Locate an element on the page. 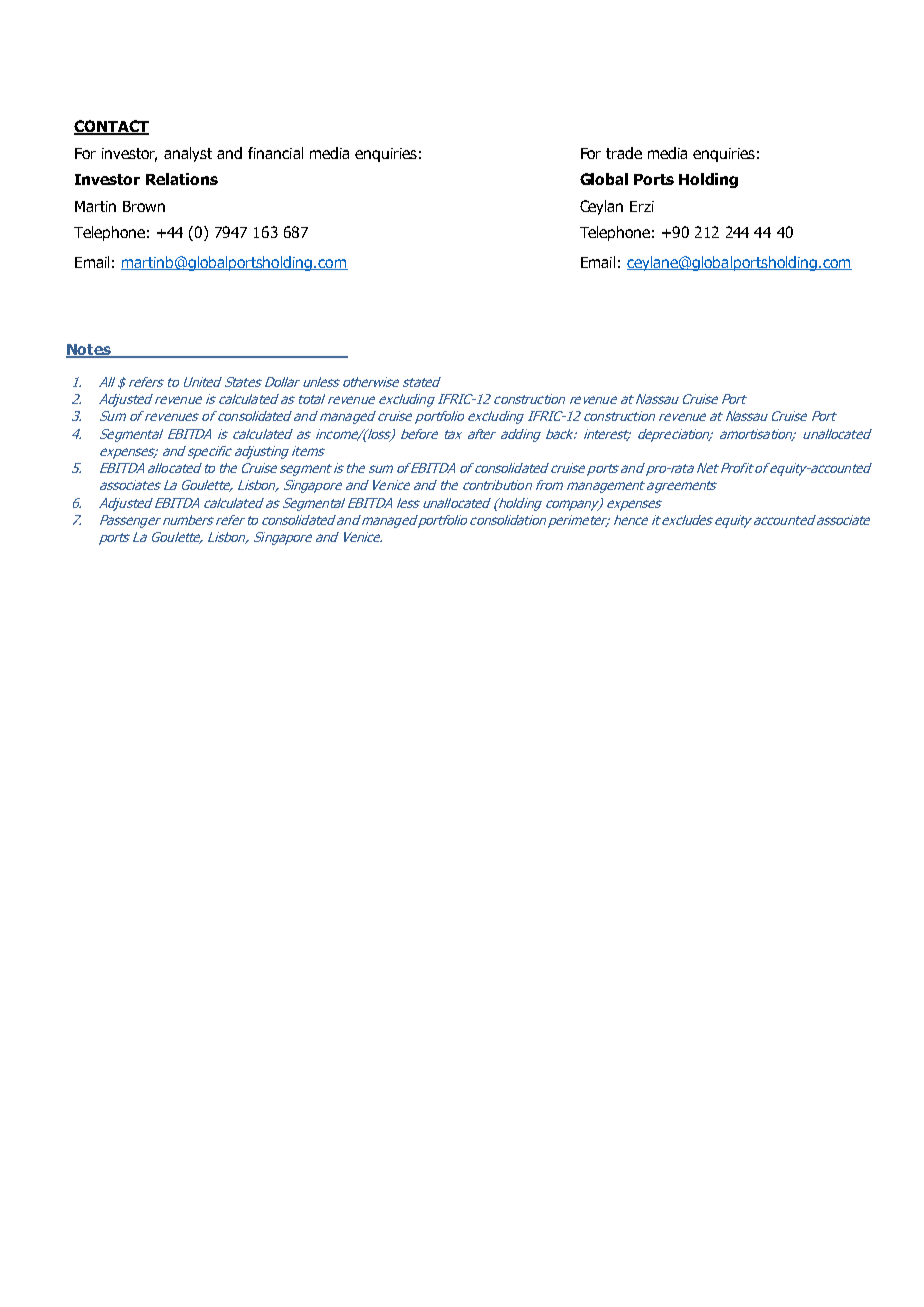  trade is located at coordinates (624, 153).
